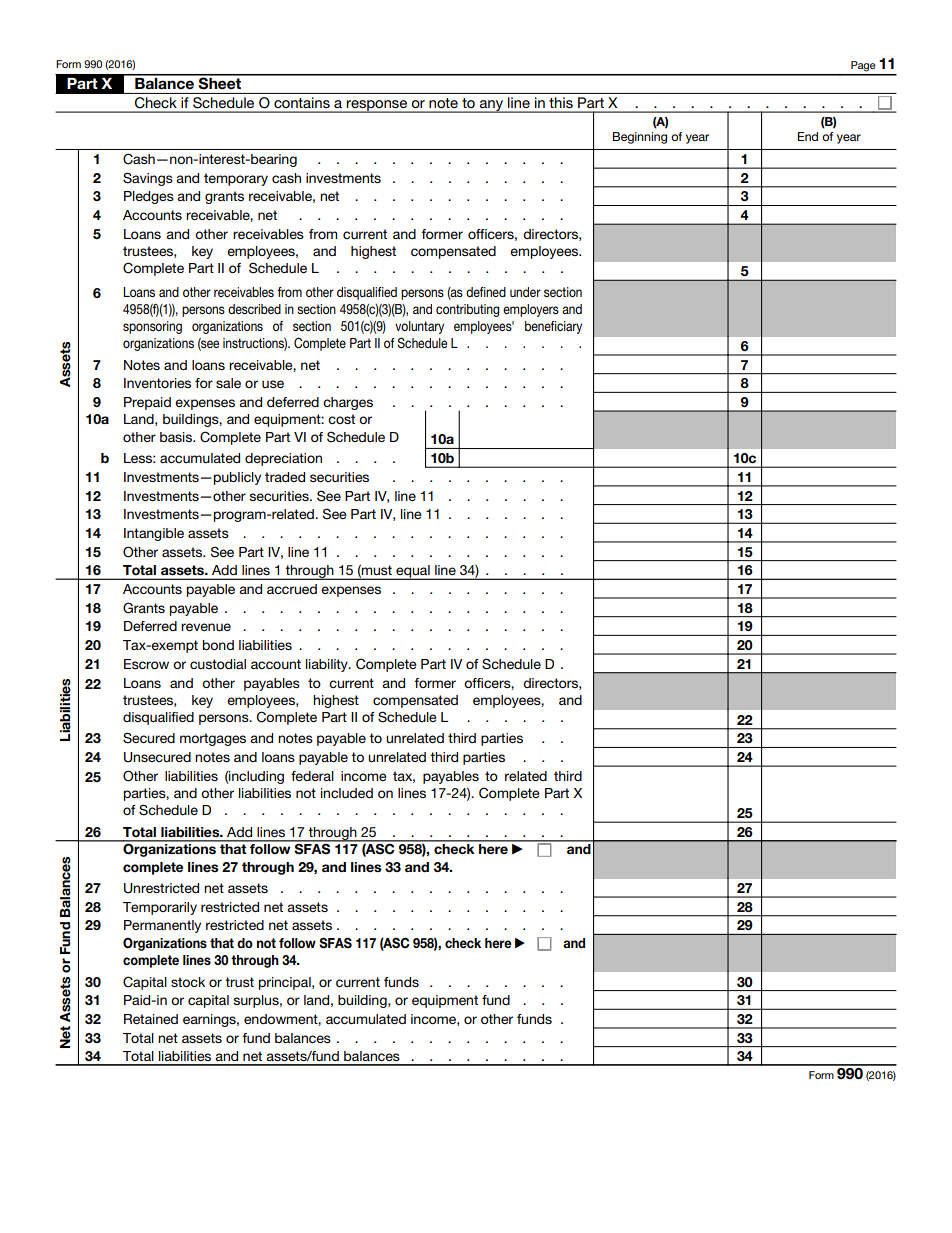  I want to click on defined, so click(486, 292).
